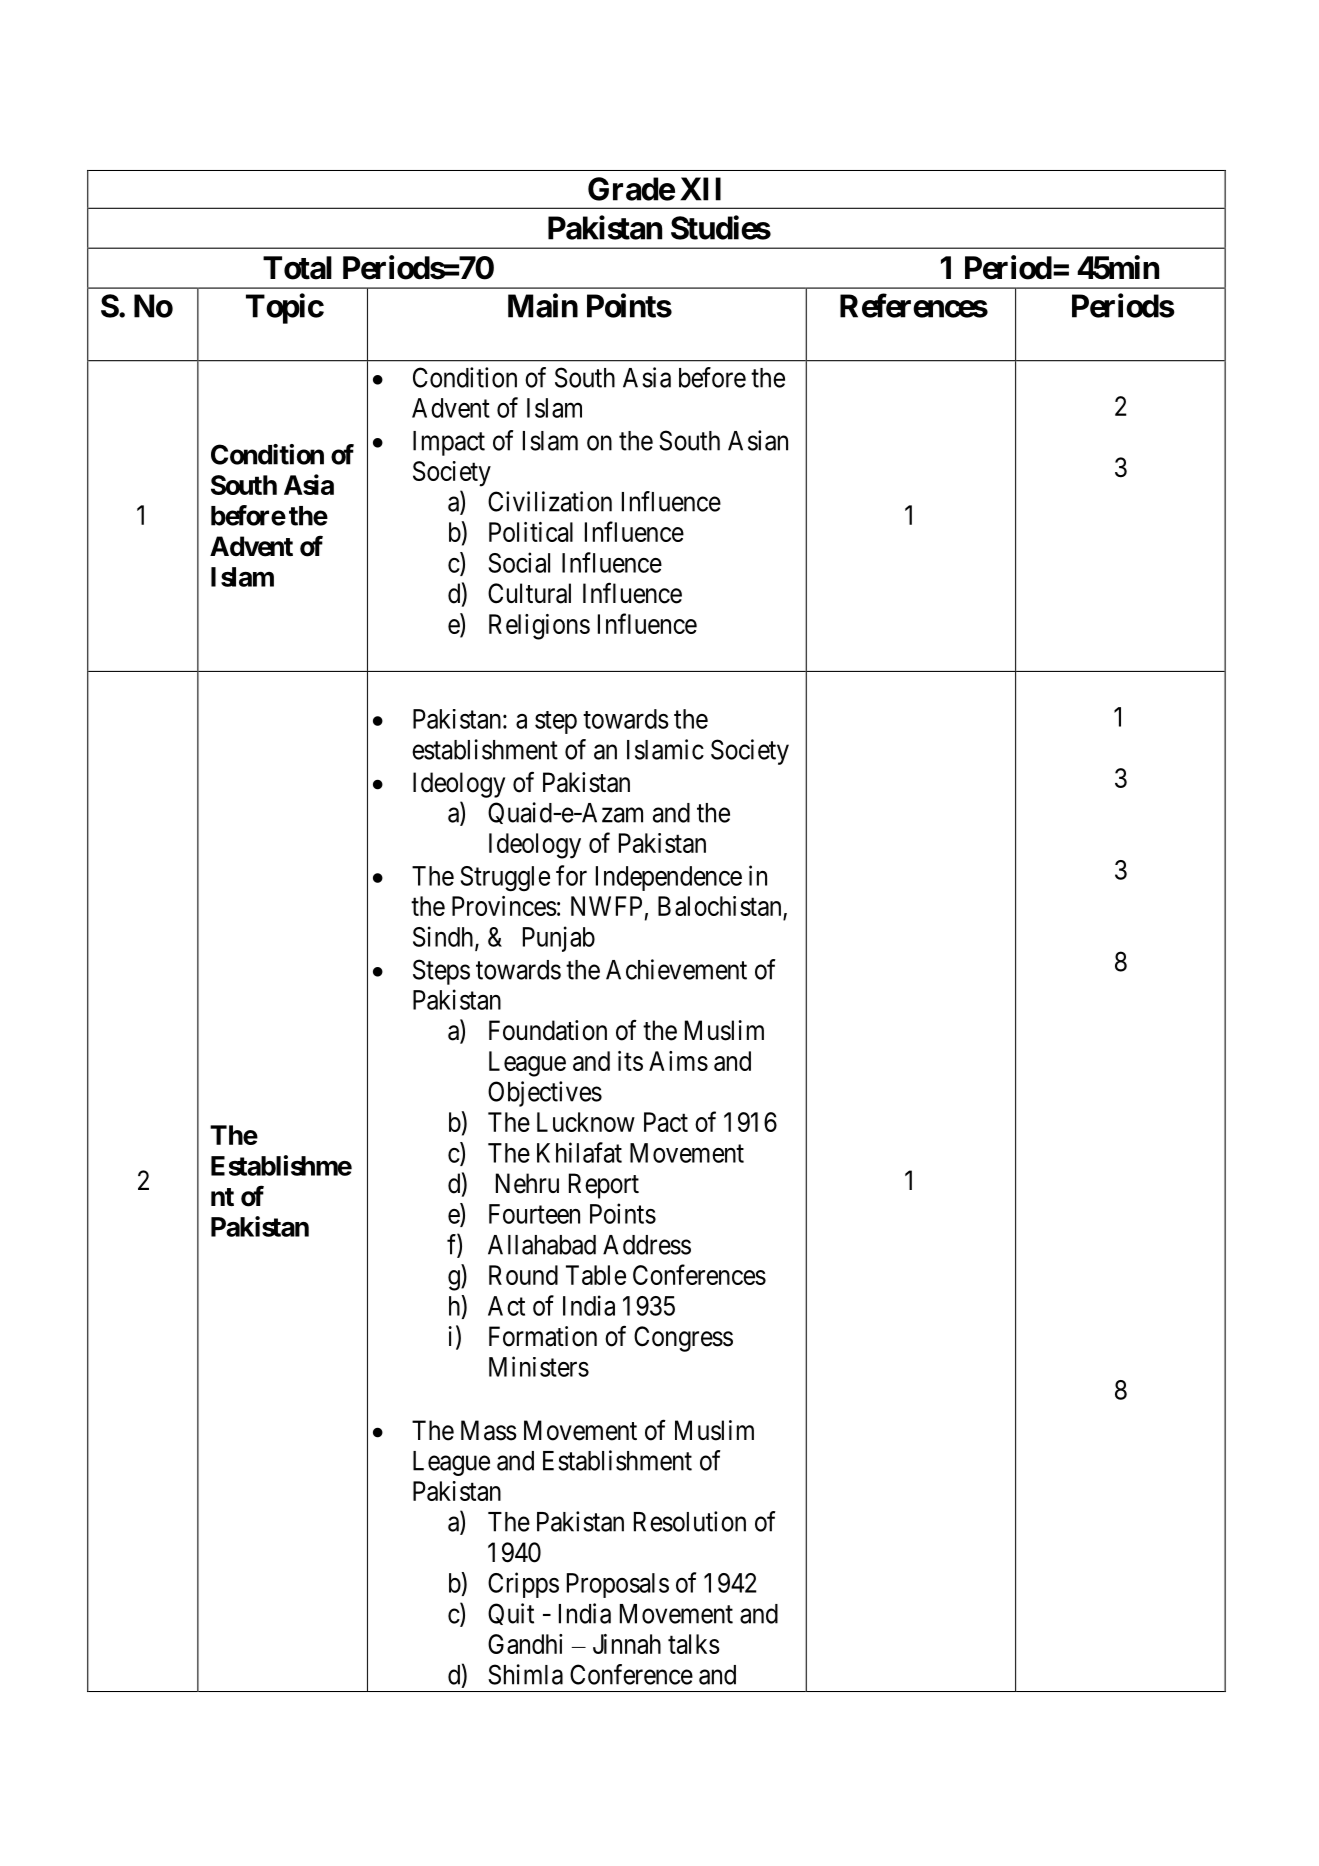 This document has height=1866, width=1319. What do you see at coordinates (505, 879) in the document?
I see `Struggle` at bounding box center [505, 879].
